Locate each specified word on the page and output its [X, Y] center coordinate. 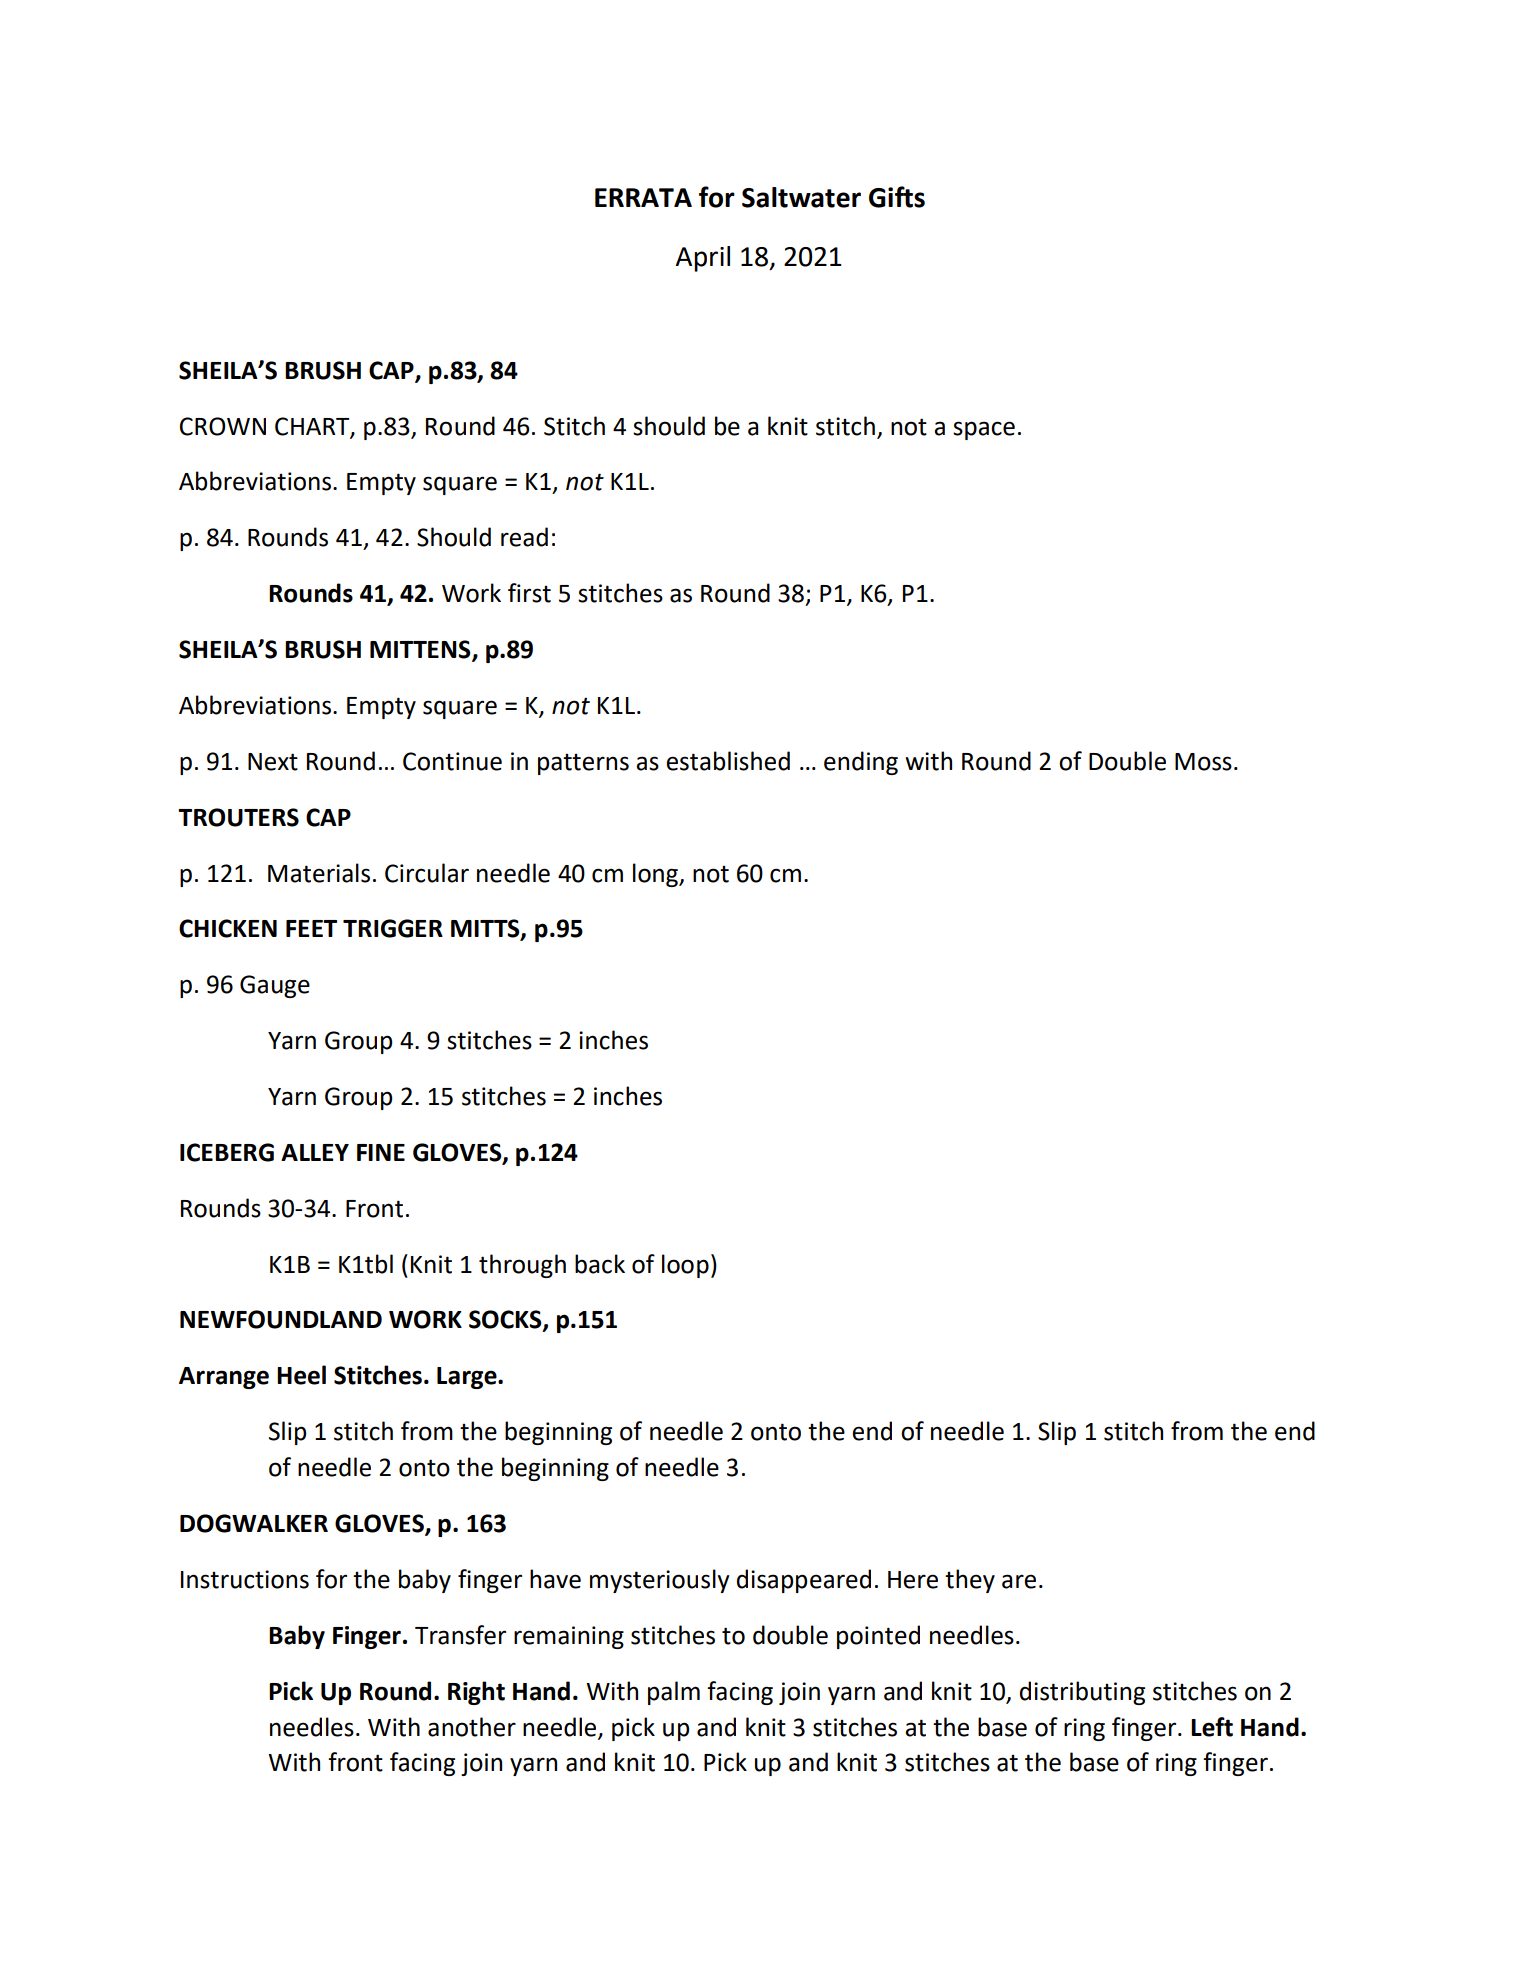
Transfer [460, 1635]
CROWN [223, 426]
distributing [1082, 1693]
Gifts [897, 197]
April [703, 259]
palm [674, 1693]
